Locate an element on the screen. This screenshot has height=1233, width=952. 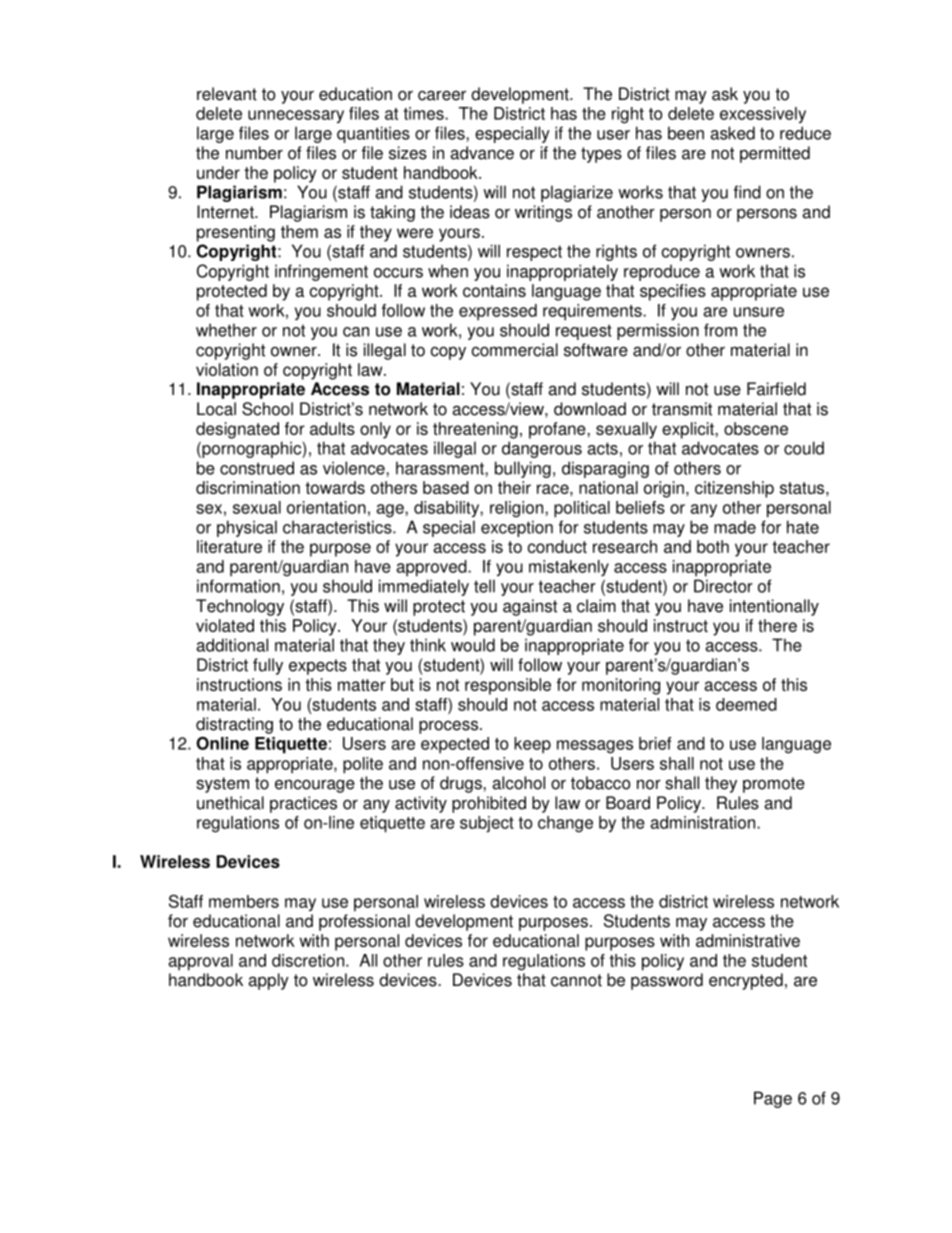
asked is located at coordinates (733, 133).
